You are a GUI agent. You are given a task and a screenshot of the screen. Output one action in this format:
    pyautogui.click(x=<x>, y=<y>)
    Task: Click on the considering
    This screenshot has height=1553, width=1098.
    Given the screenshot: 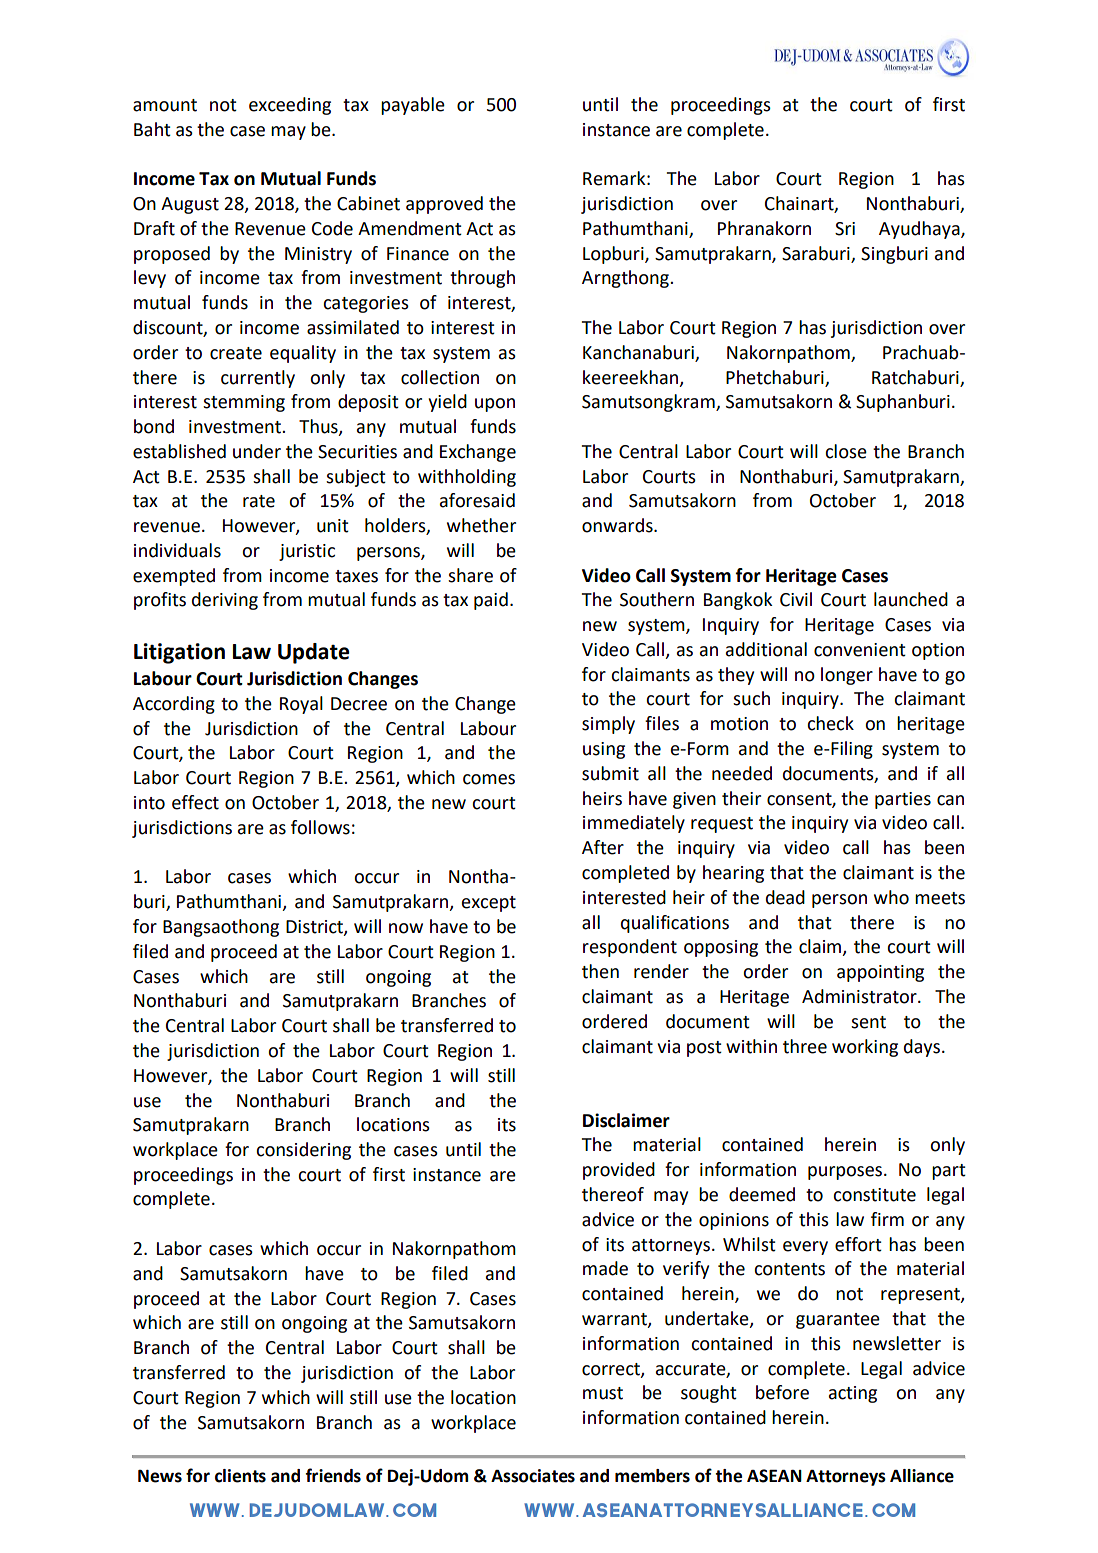 What is the action you would take?
    pyautogui.click(x=303, y=1151)
